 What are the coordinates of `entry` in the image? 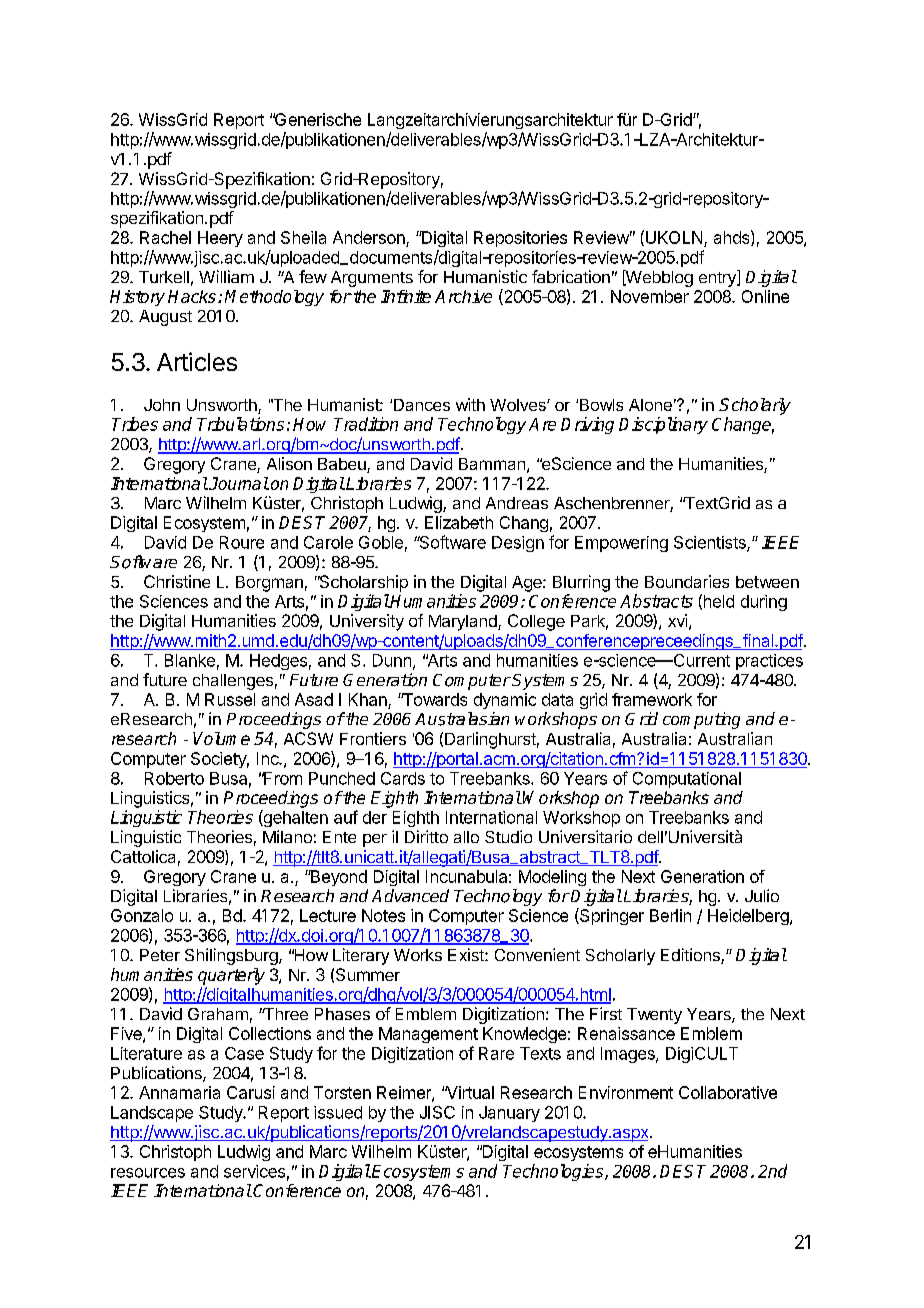 It's located at (718, 278).
